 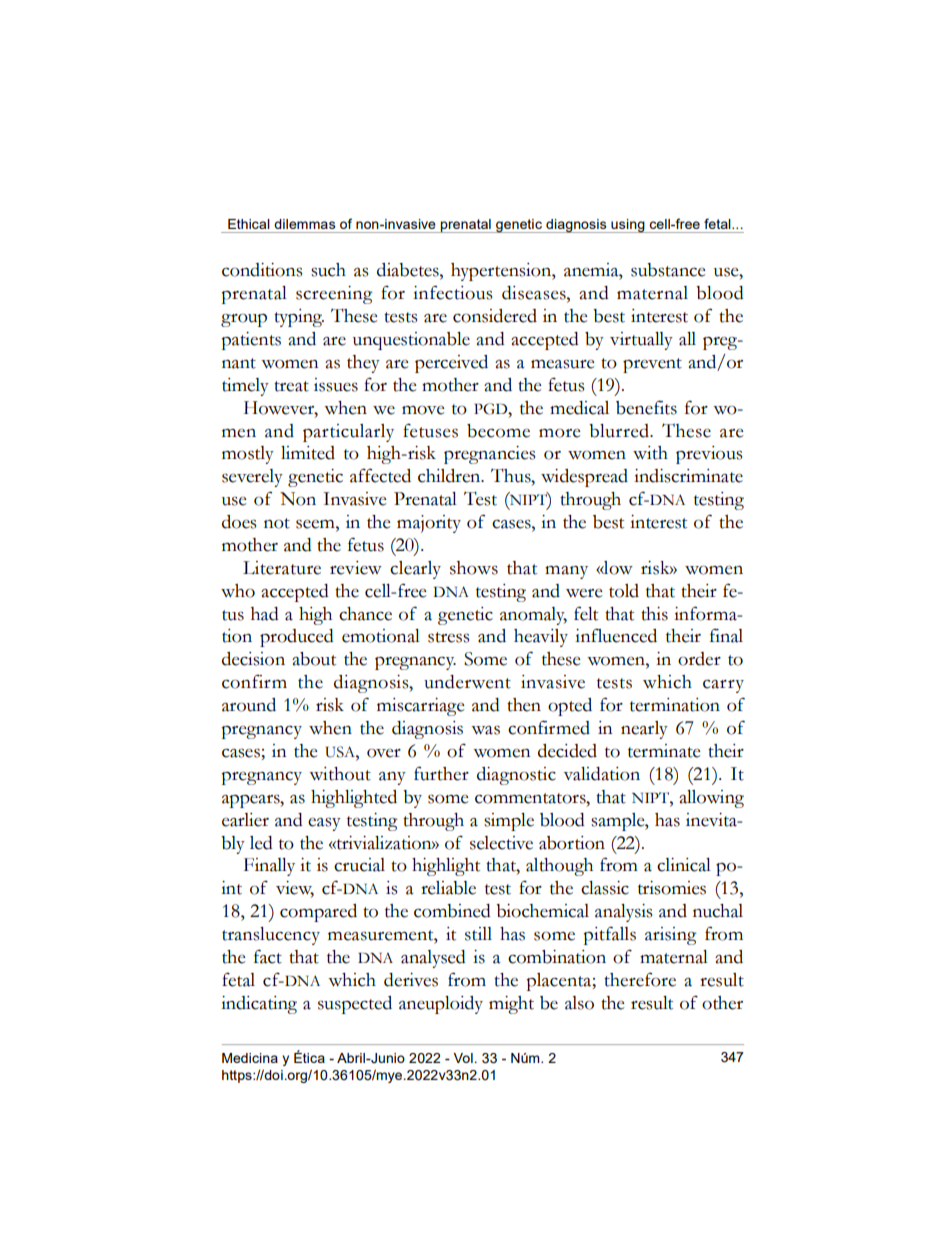 What do you see at coordinates (259, 1005) in the screenshot?
I see `indicating` at bounding box center [259, 1005].
